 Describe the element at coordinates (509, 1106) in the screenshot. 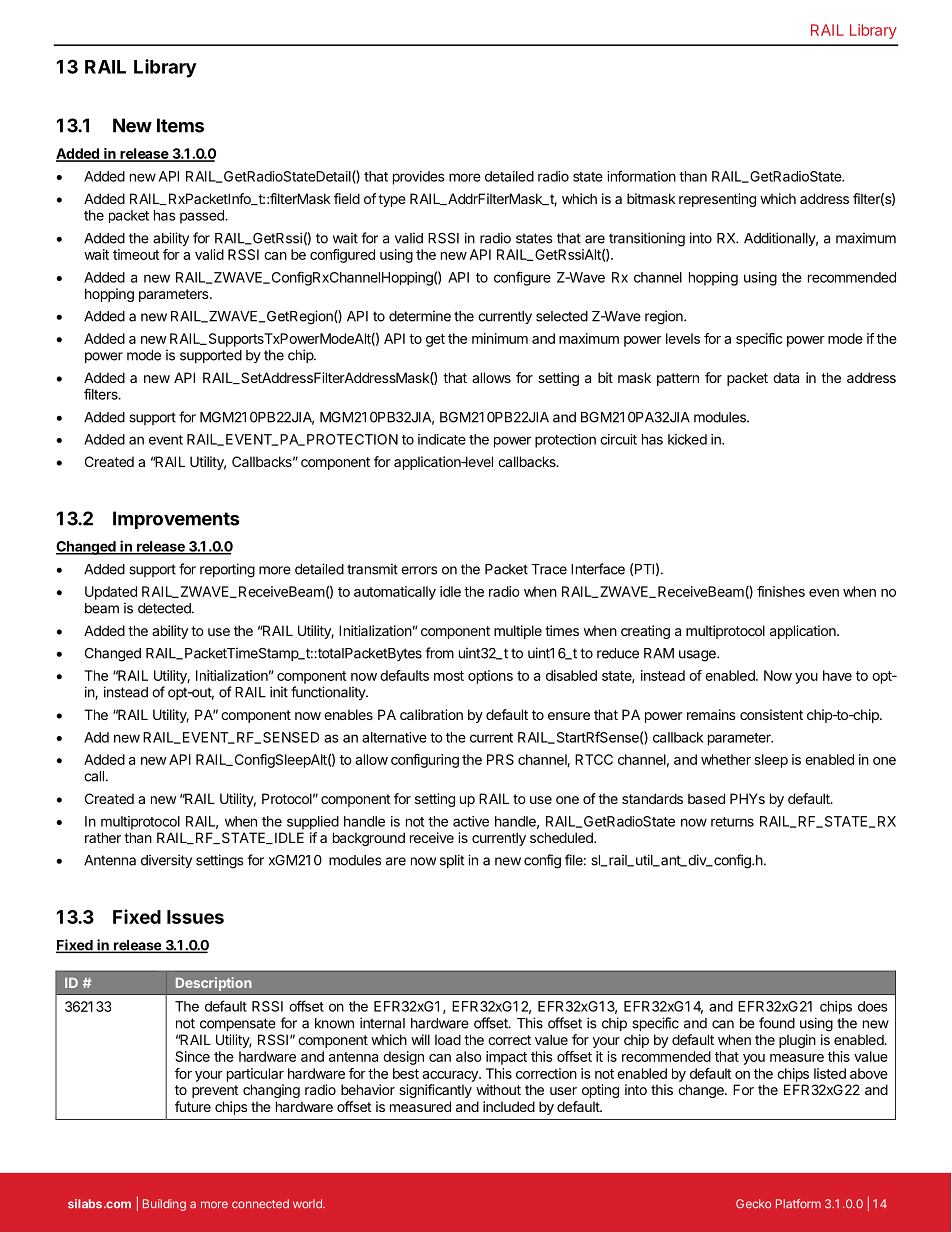

I see `included` at that location.
